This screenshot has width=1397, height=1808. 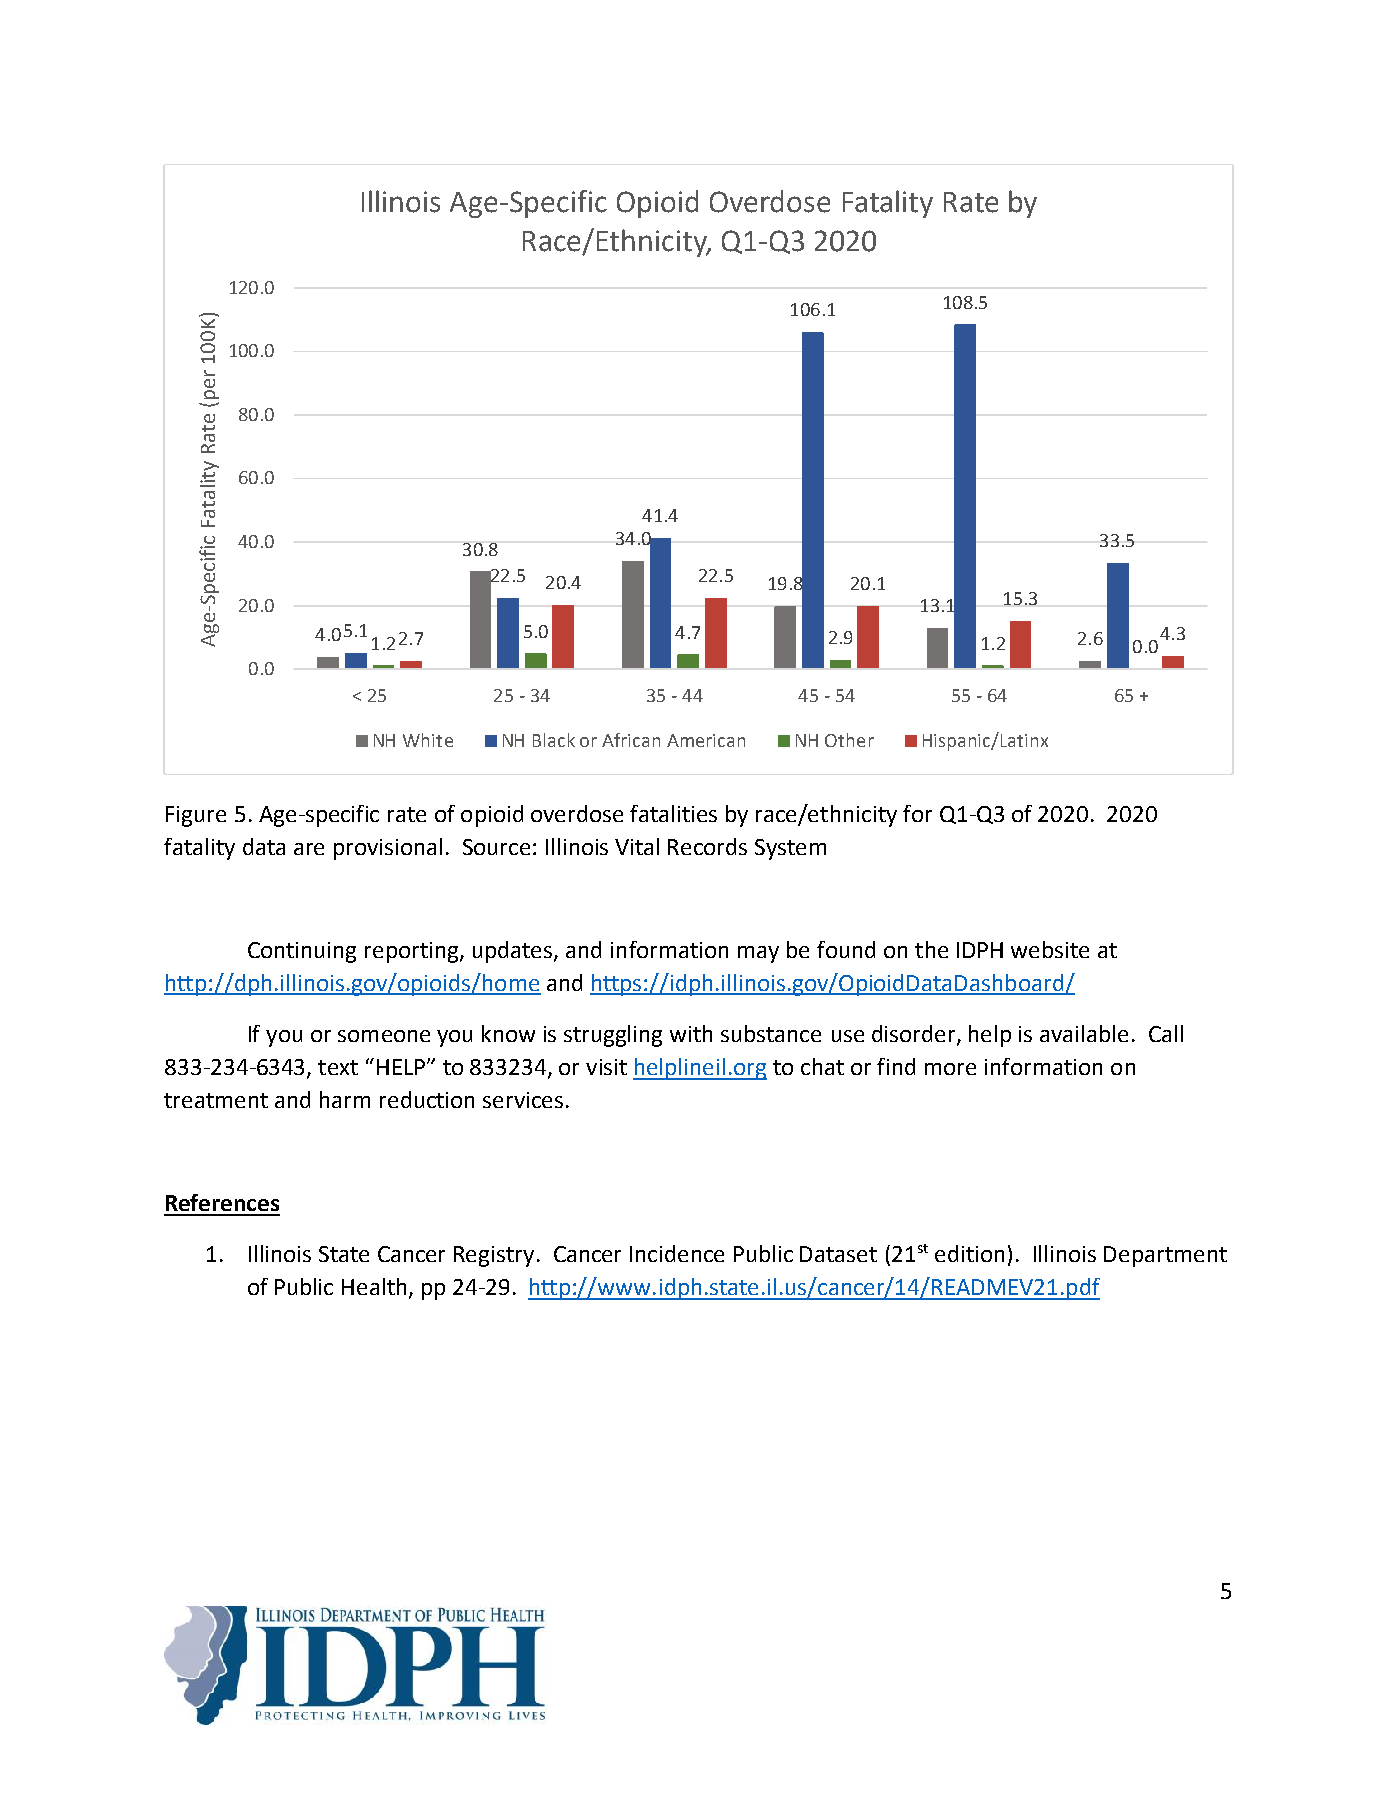 What do you see at coordinates (677, 1253) in the screenshot?
I see `Incidence` at bounding box center [677, 1253].
